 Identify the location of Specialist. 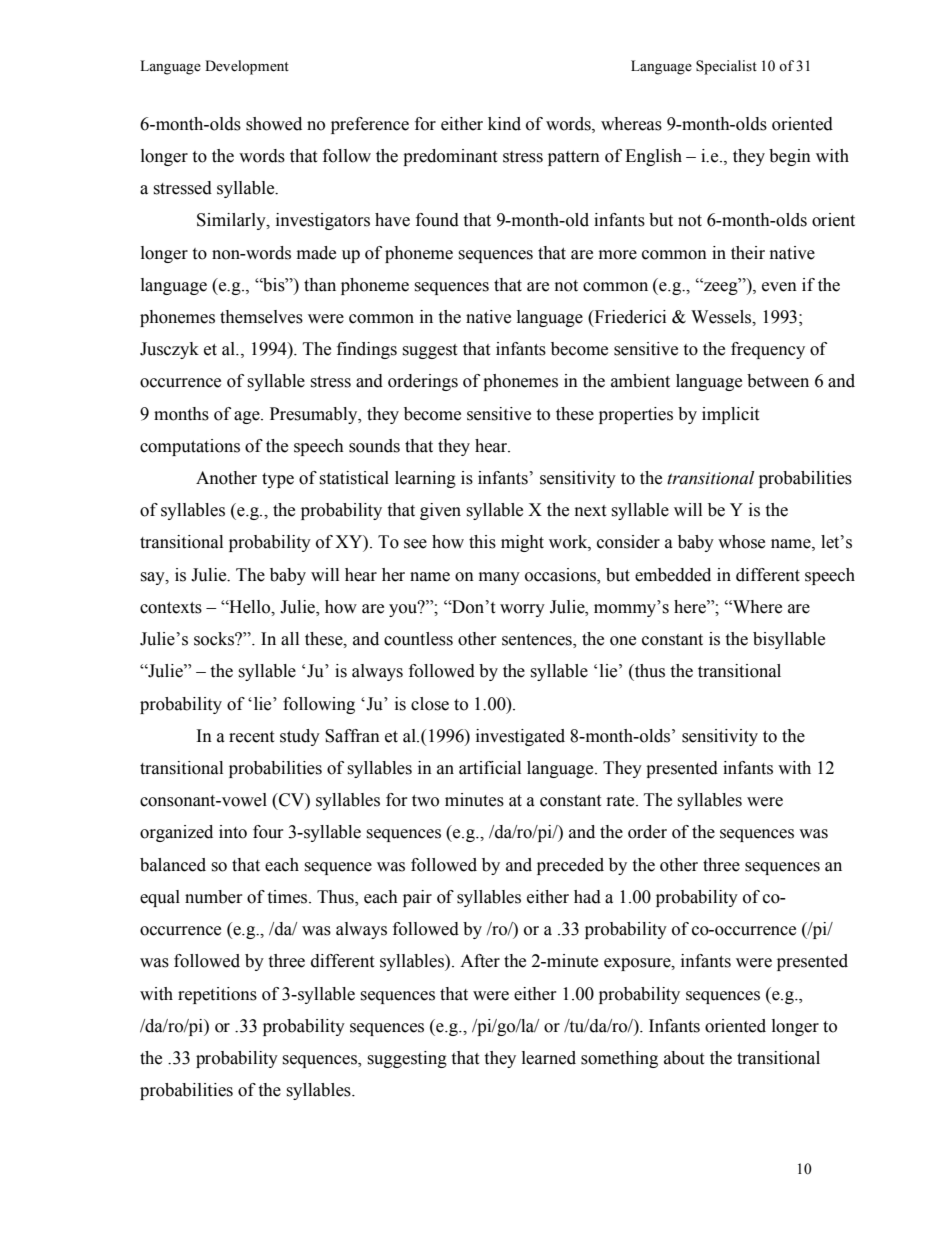
(726, 67).
